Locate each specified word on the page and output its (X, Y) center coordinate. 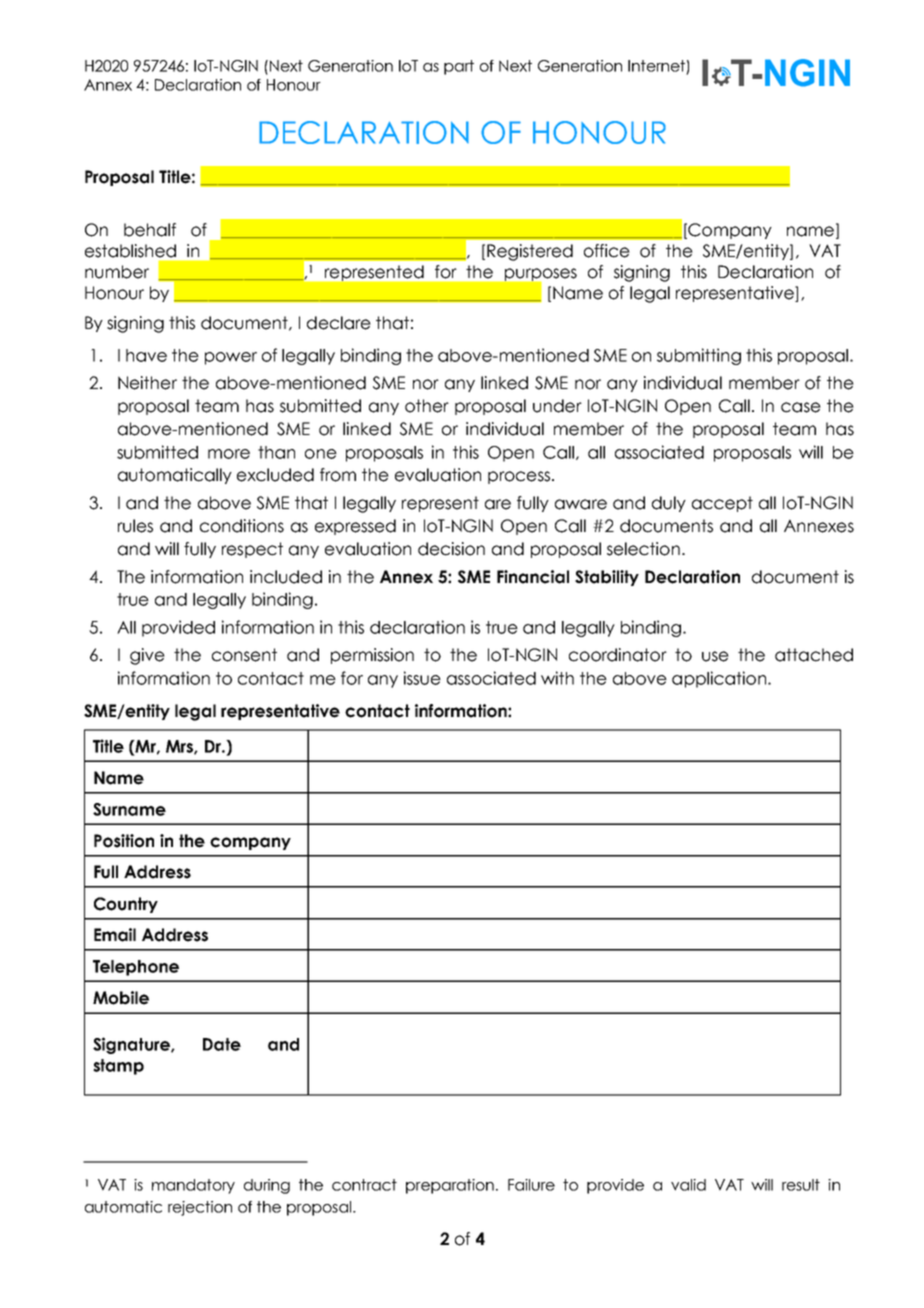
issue (422, 678)
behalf (150, 230)
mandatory (193, 1186)
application (720, 679)
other (427, 406)
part (459, 67)
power (231, 358)
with (557, 678)
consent (244, 655)
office (607, 251)
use (715, 656)
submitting (699, 356)
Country (126, 905)
